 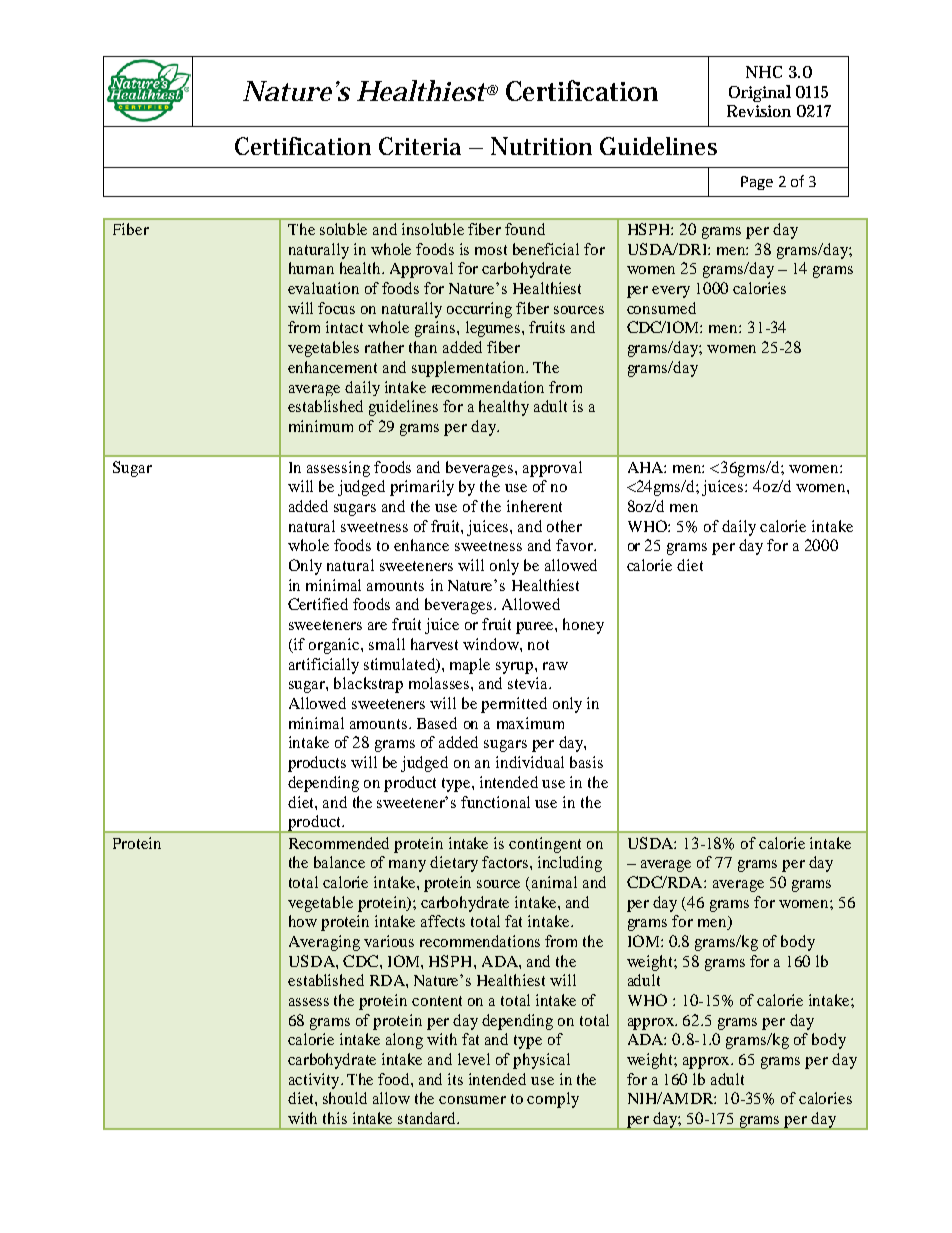 What do you see at coordinates (420, 146) in the page?
I see `Criteria` at bounding box center [420, 146].
